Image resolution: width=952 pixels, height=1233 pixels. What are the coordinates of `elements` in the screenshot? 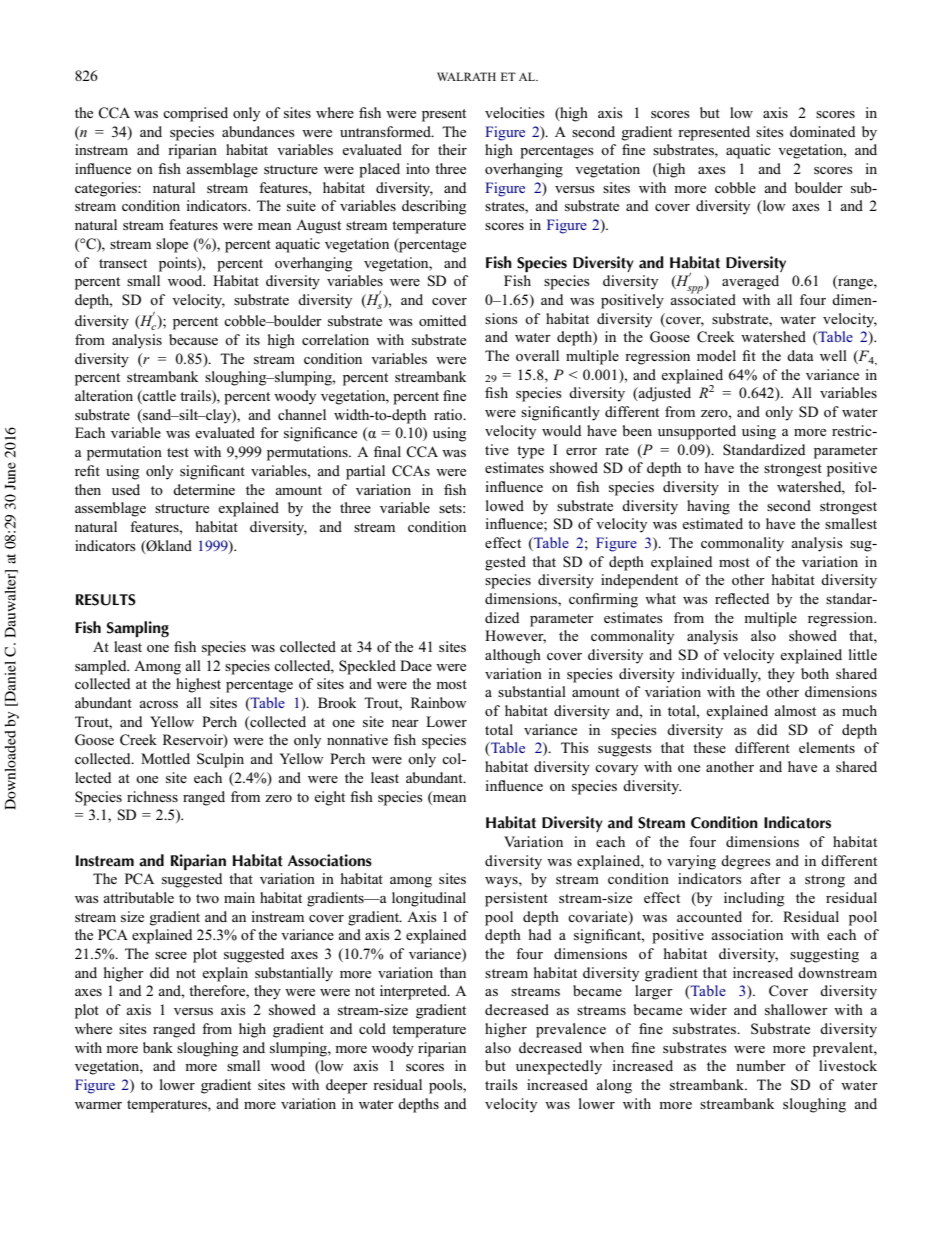 It's located at (827, 747).
